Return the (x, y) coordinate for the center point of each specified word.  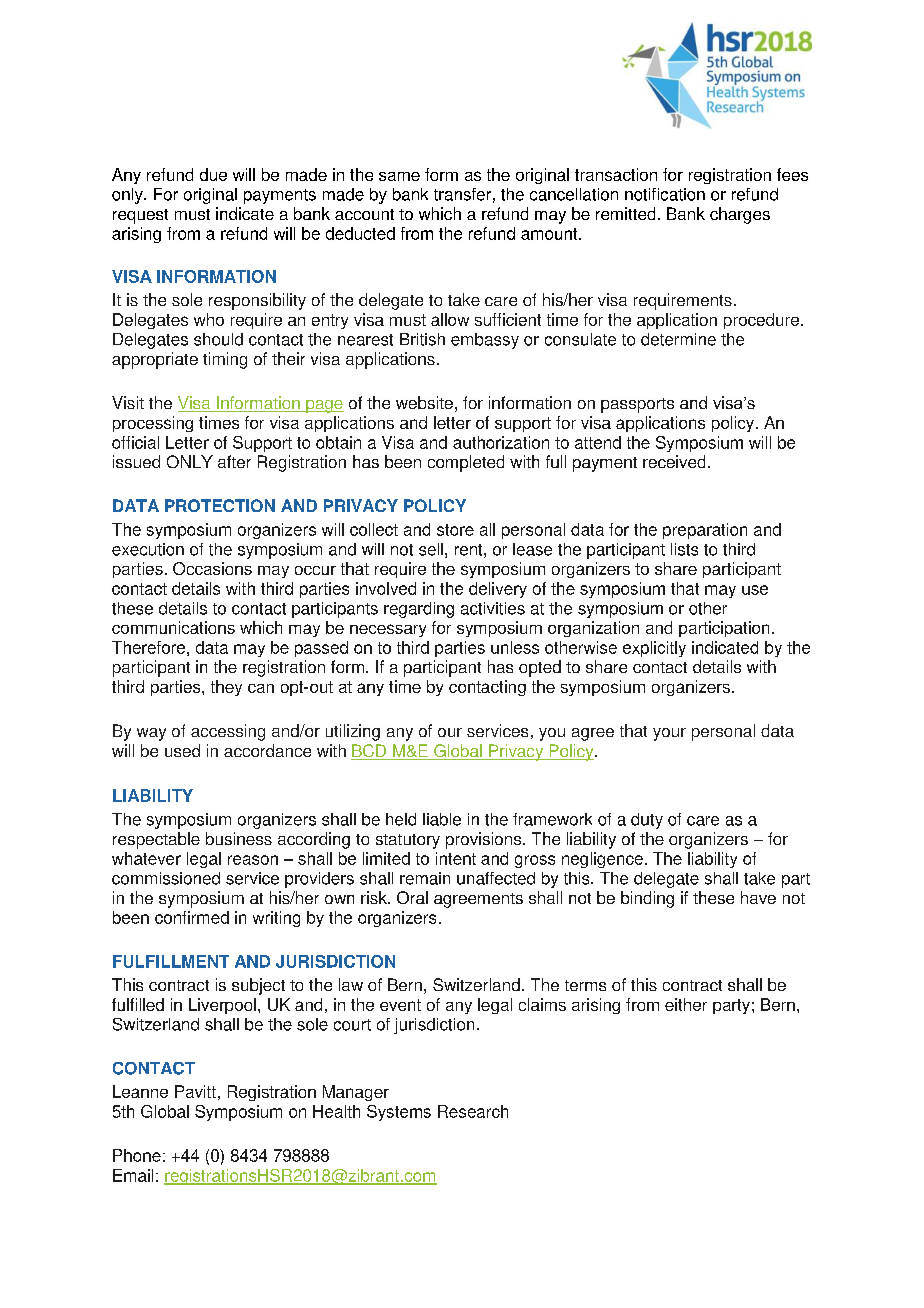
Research (473, 1111)
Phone (137, 1155)
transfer (462, 194)
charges (740, 215)
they (226, 688)
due (213, 174)
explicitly (654, 649)
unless (515, 647)
